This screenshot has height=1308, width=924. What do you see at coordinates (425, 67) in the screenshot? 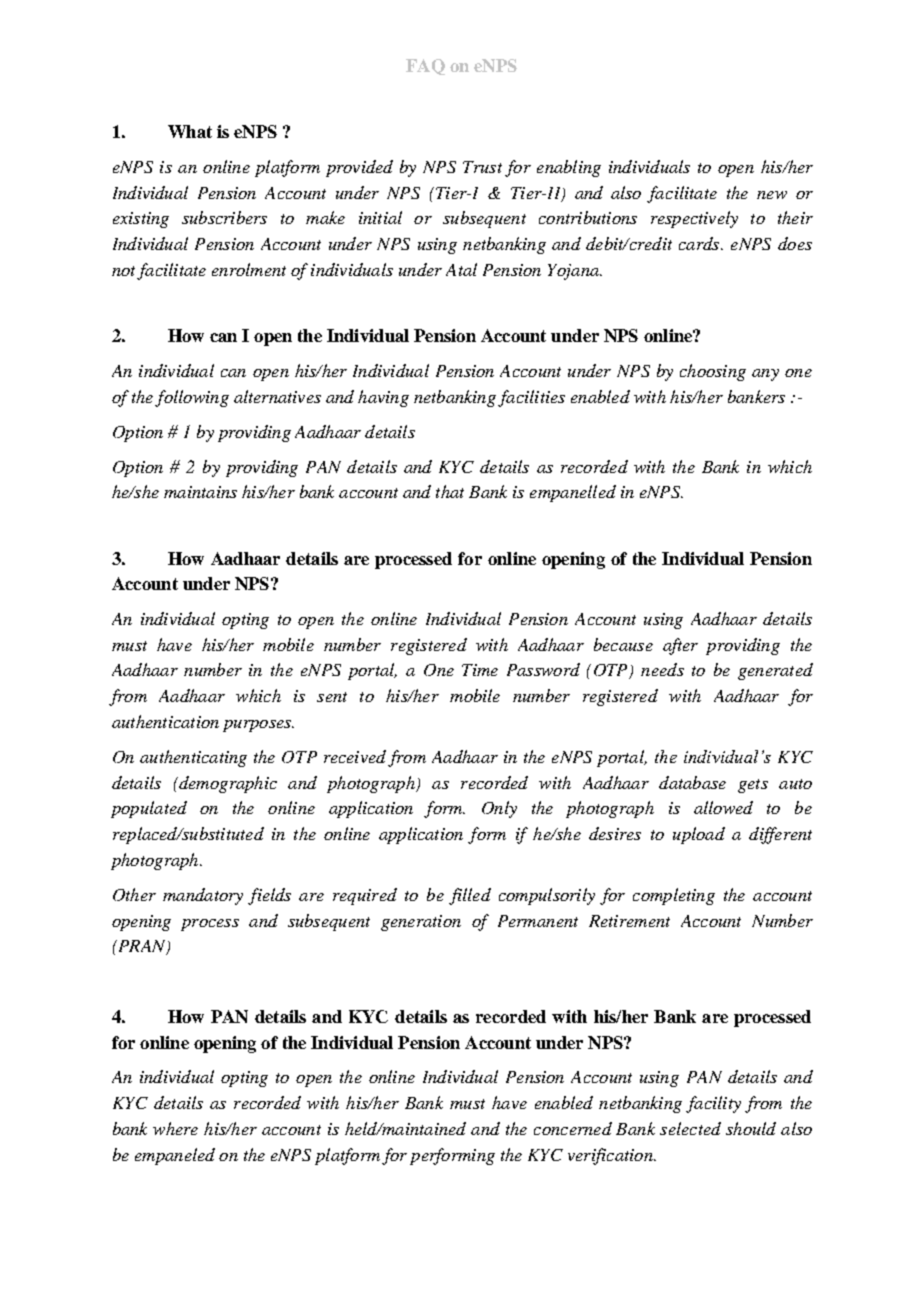
I see `FAQ` at bounding box center [425, 67].
